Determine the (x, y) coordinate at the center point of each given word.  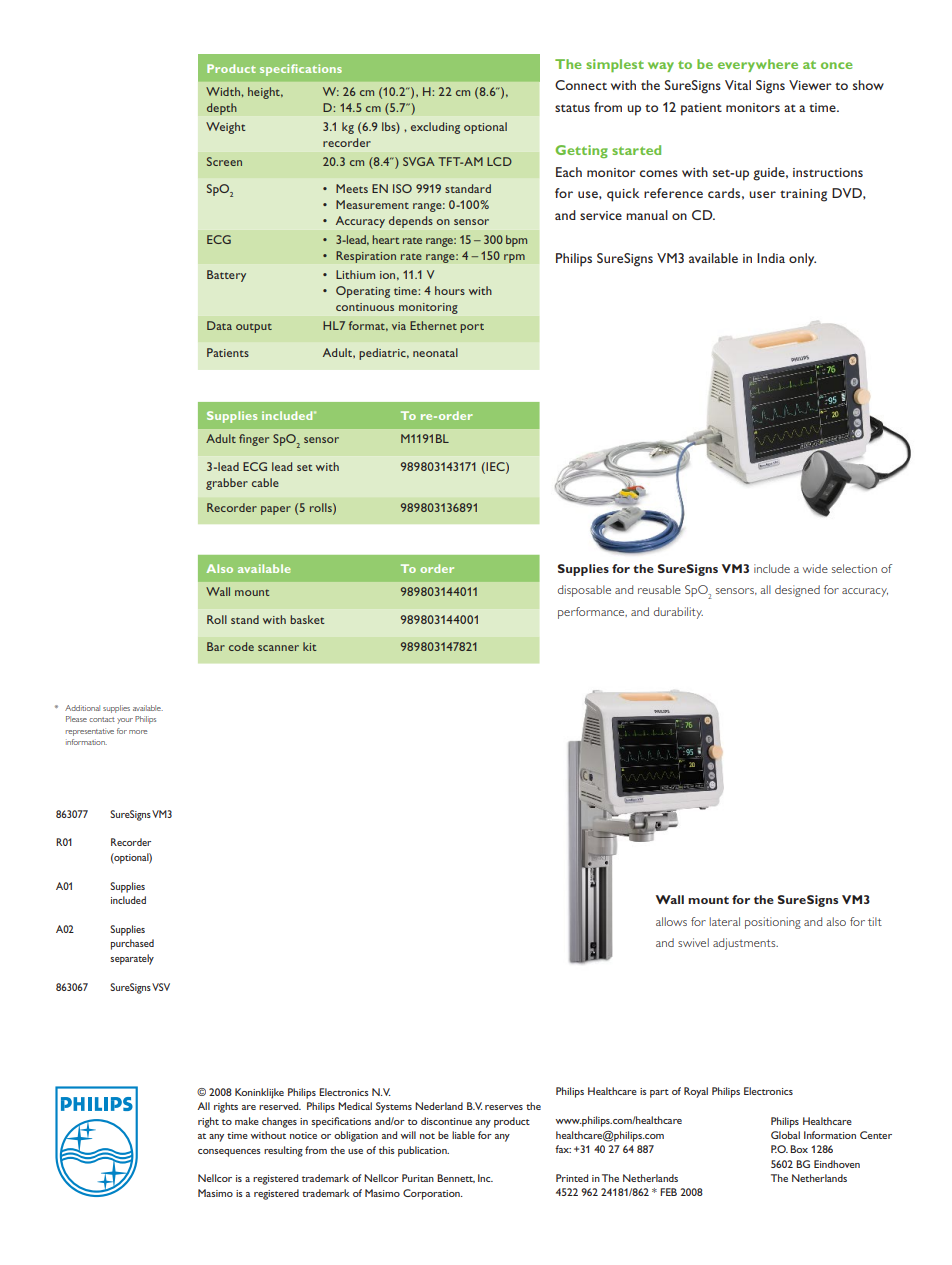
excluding (435, 128)
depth (222, 109)
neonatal (435, 352)
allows (671, 921)
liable (463, 1135)
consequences (229, 1153)
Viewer (810, 85)
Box (799, 1149)
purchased (132, 944)
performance (592, 613)
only (802, 260)
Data (219, 325)
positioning (773, 923)
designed (797, 591)
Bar (216, 646)
